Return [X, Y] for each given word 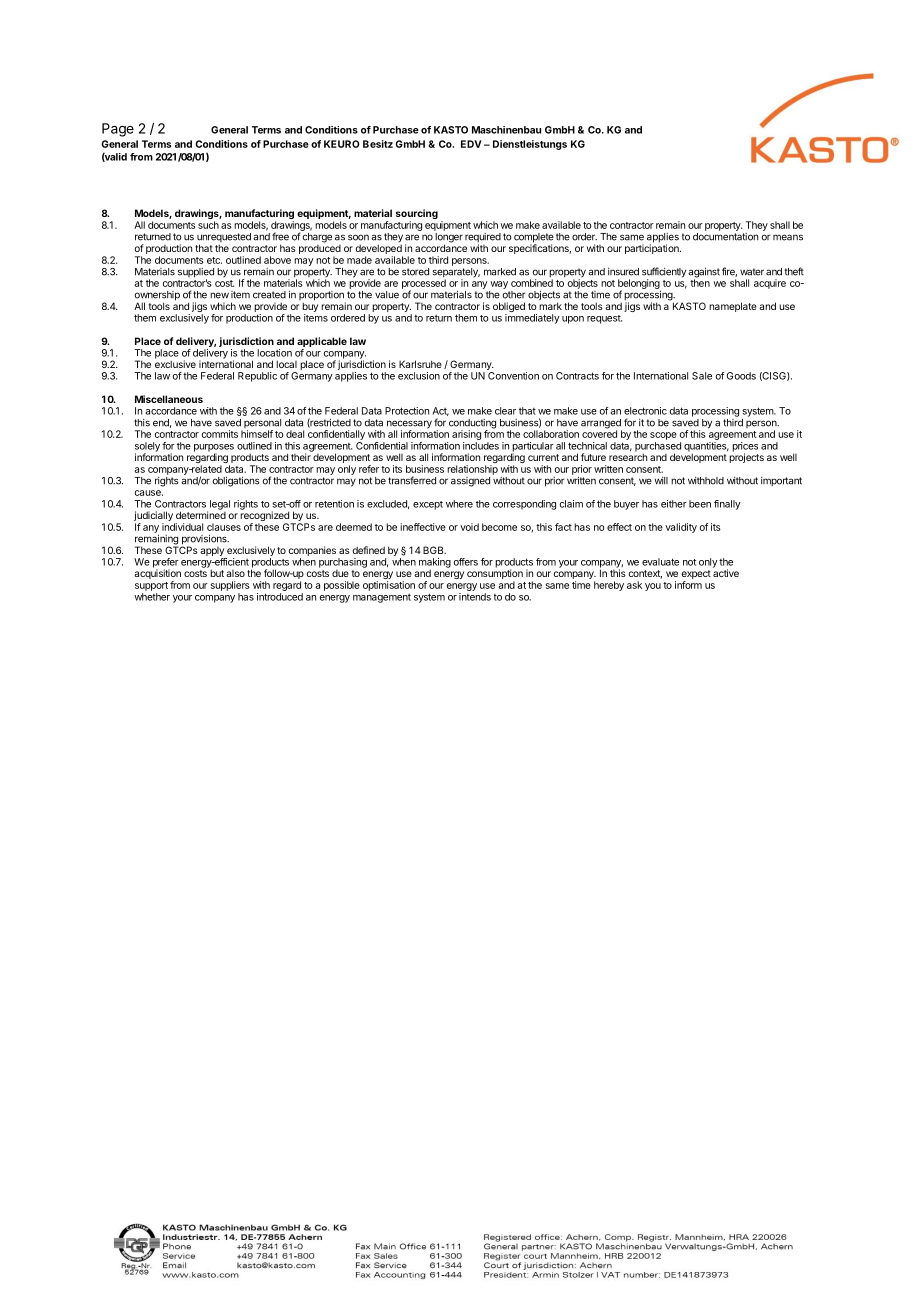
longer [449, 239]
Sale [702, 376]
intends [475, 597]
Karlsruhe [420, 364]
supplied [196, 274]
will [661, 481]
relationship [472, 470]
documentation [725, 237]
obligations [236, 481]
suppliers [230, 586]
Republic [257, 377]
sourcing [417, 215]
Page [118, 130]
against [704, 273]
